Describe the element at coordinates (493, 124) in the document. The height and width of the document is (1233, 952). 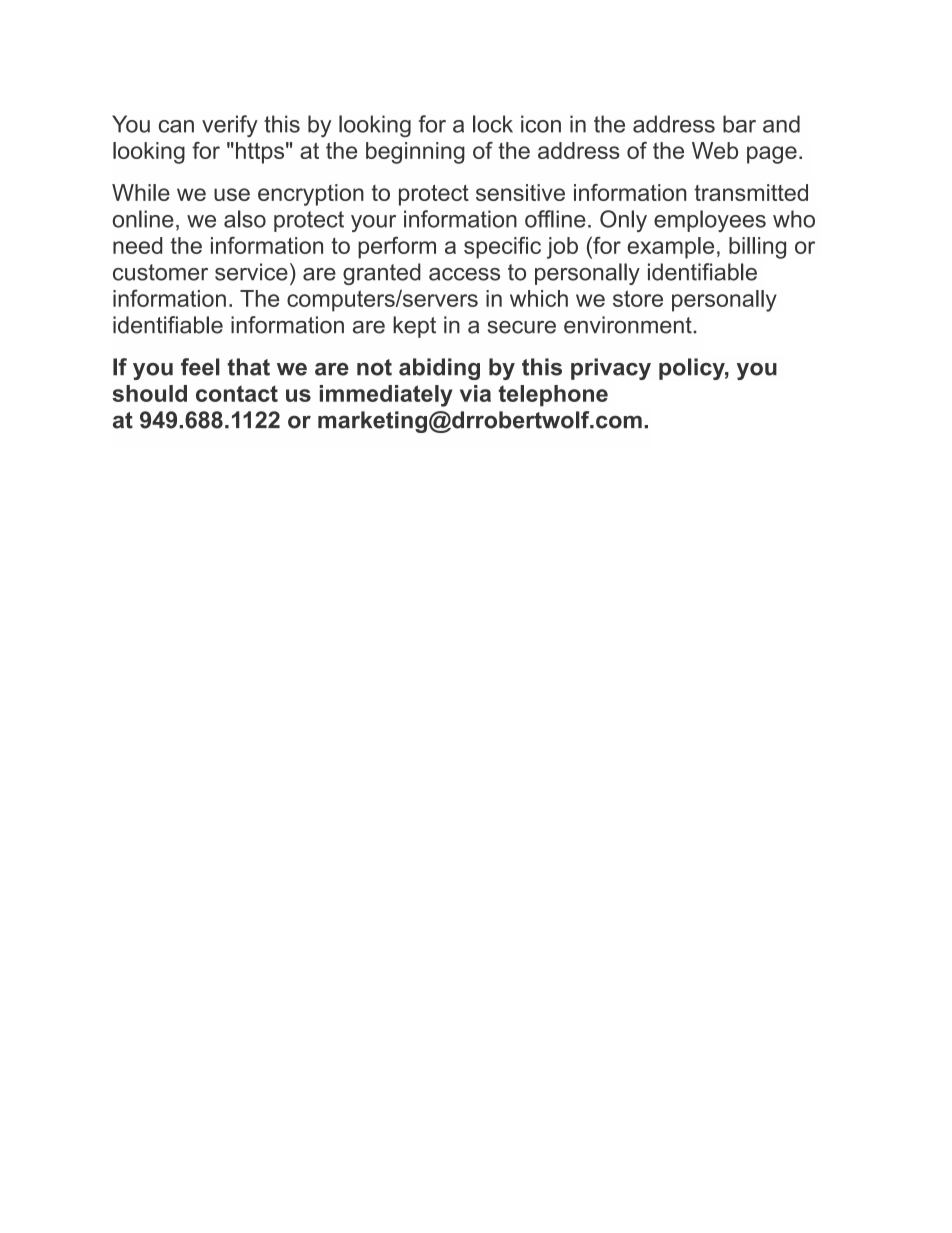
I see `lock` at that location.
